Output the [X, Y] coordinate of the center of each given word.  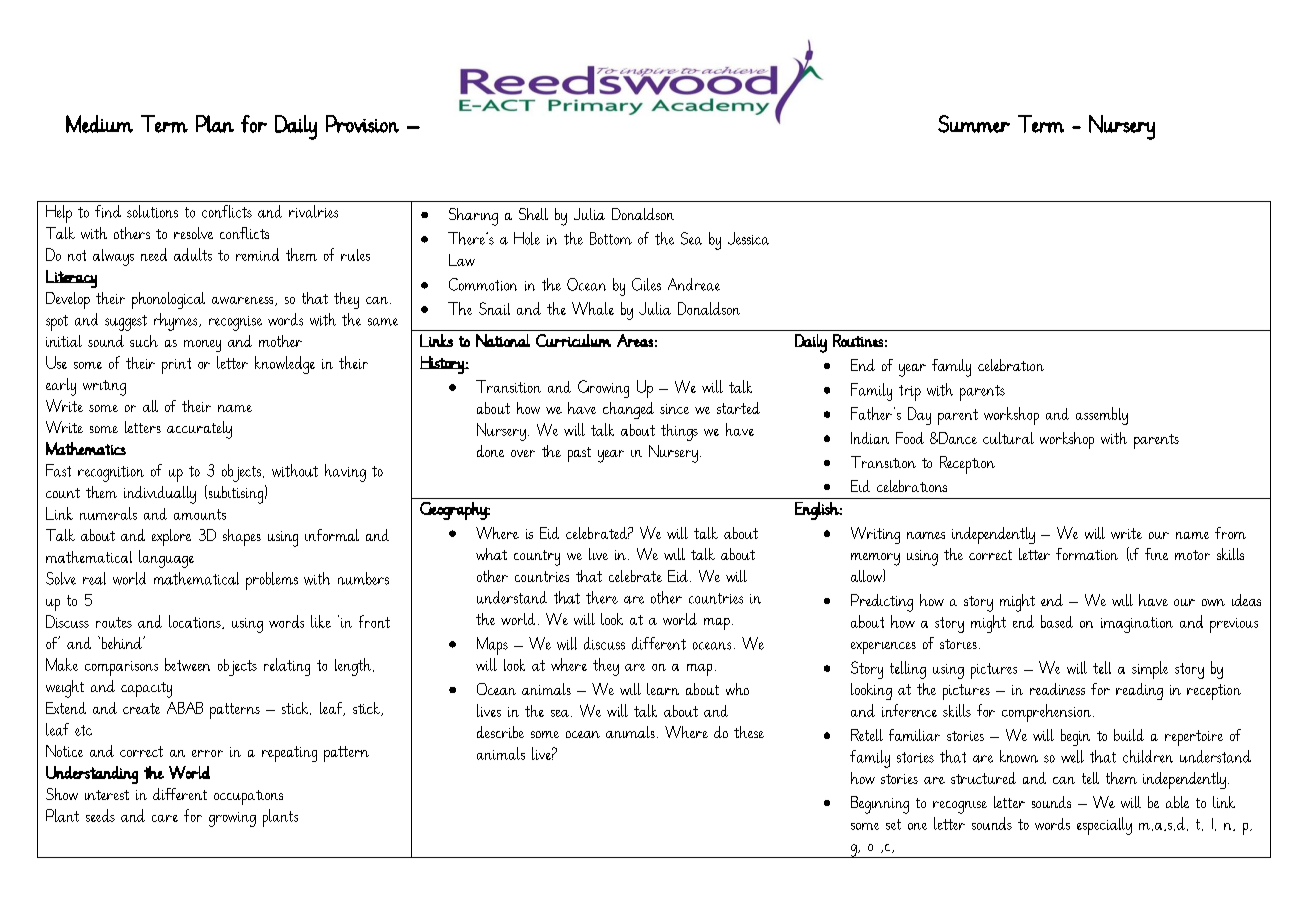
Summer [974, 124]
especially [1104, 826]
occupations [248, 797]
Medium [99, 124]
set [893, 824]
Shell [533, 214]
